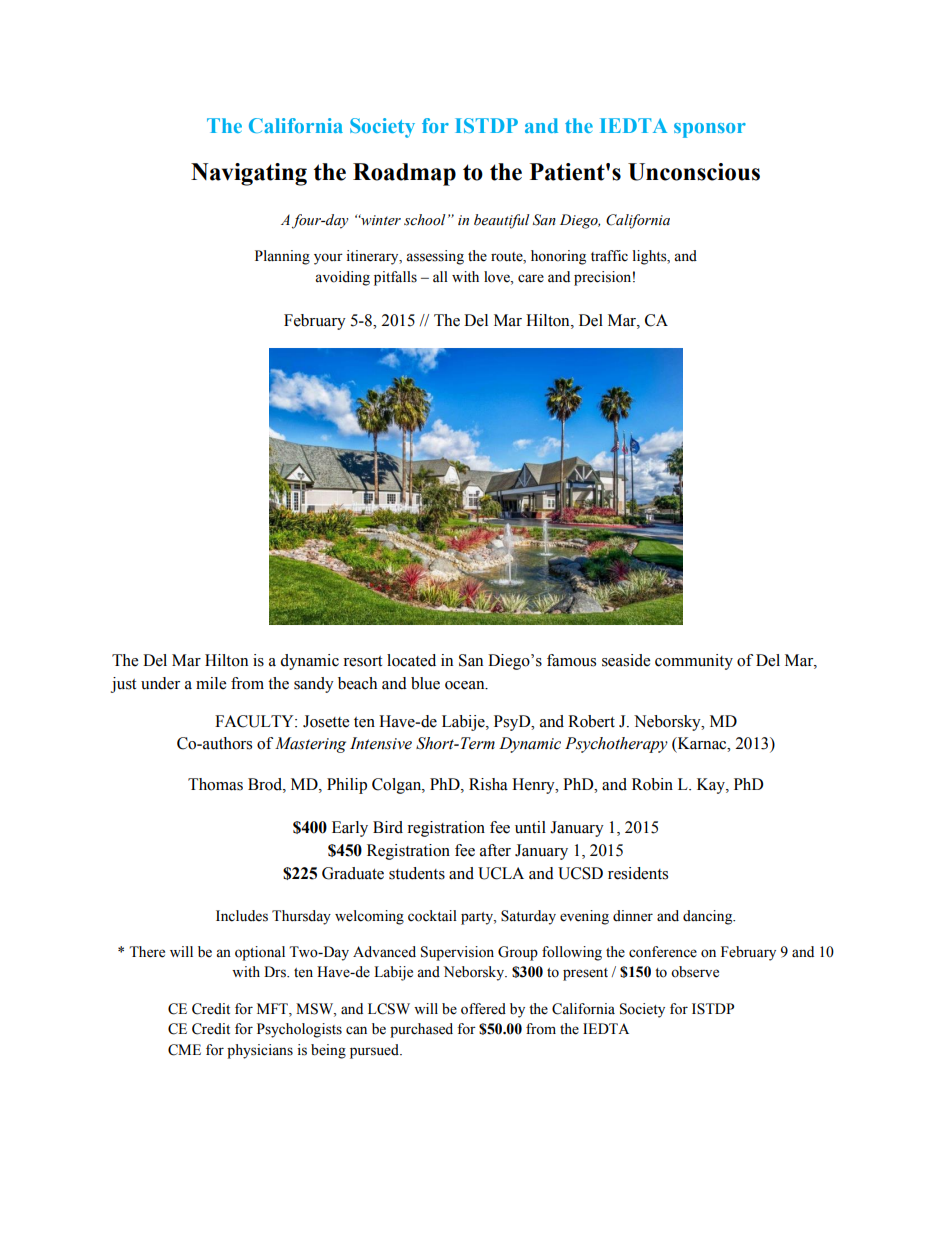  What do you see at coordinates (411, 660) in the page?
I see `located` at bounding box center [411, 660].
